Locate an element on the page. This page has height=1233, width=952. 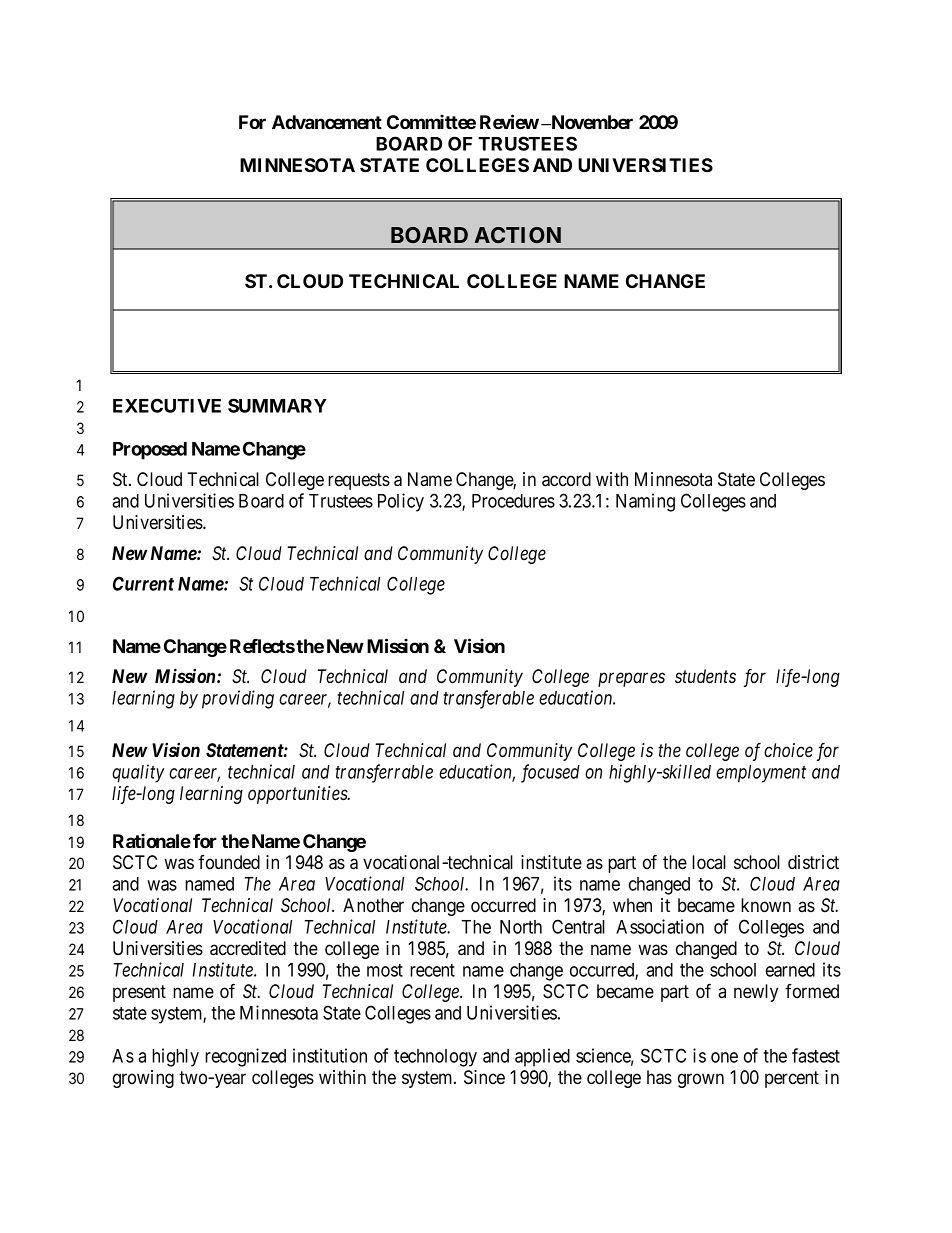
ACTION is located at coordinates (517, 235).
